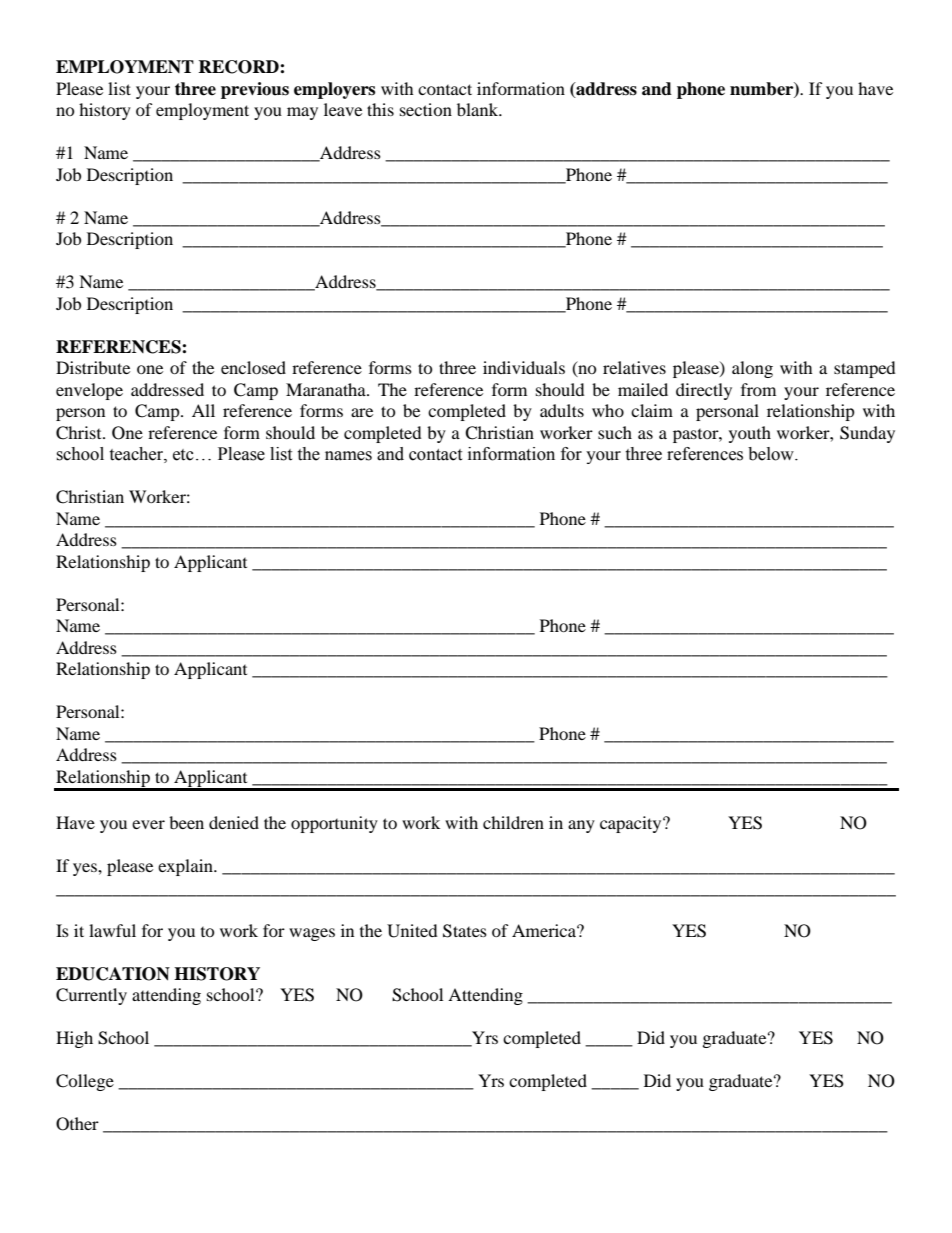 The height and width of the screenshot is (1233, 952). Describe the element at coordinates (183, 455) in the screenshot. I see `etc` at that location.
